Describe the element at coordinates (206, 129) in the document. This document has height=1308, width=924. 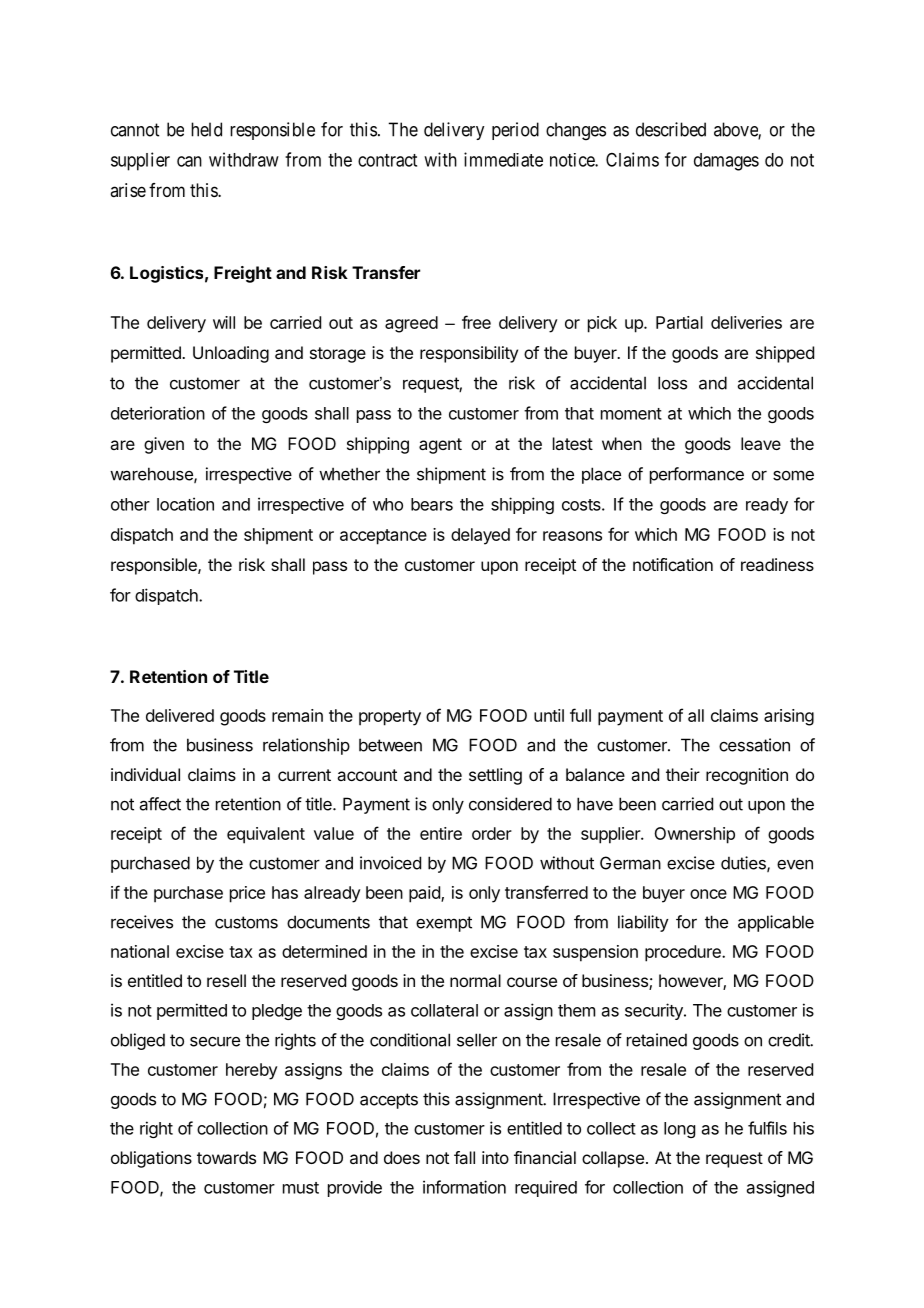
I see `held` at that location.
